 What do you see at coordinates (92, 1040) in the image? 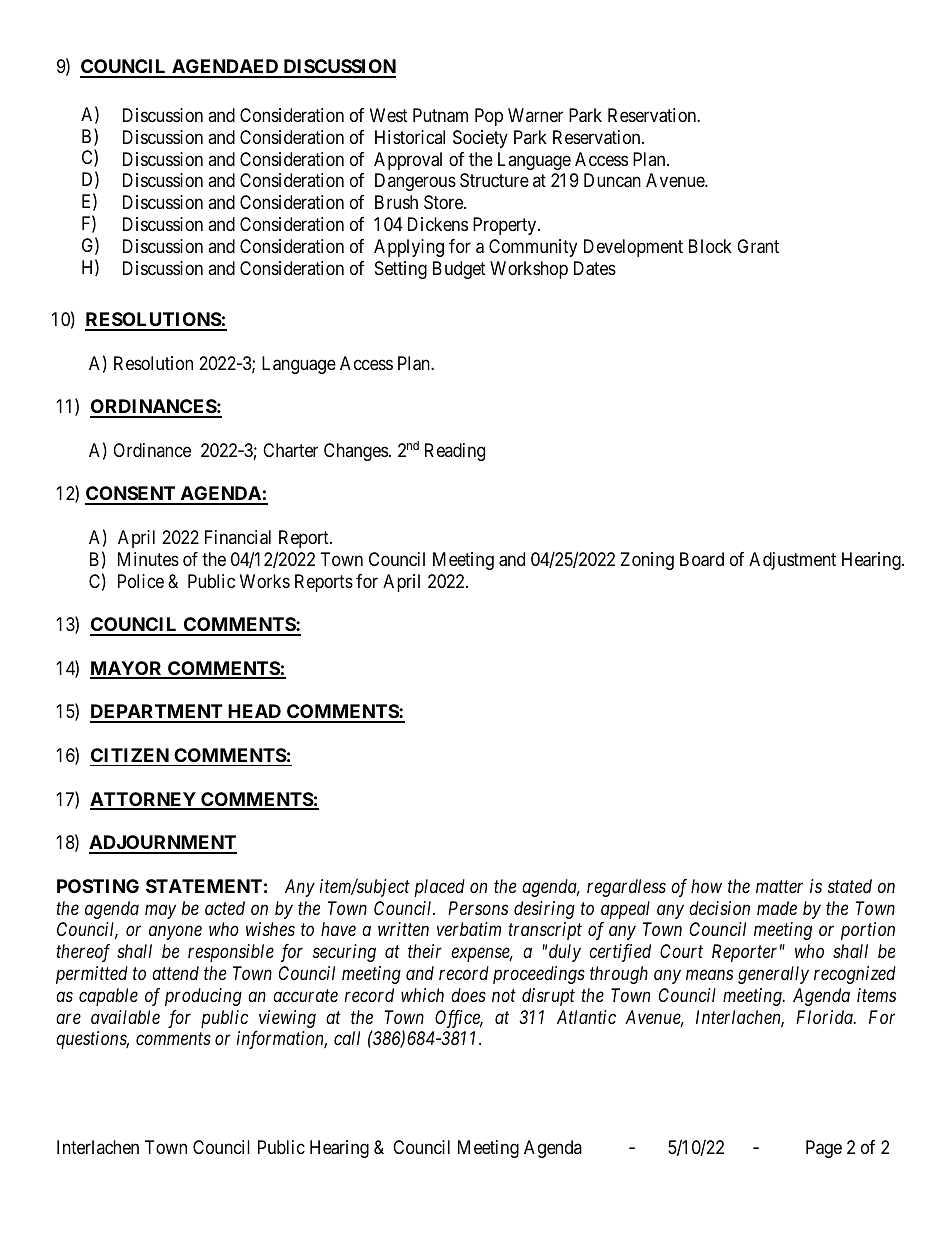
I see `questions` at bounding box center [92, 1040].
